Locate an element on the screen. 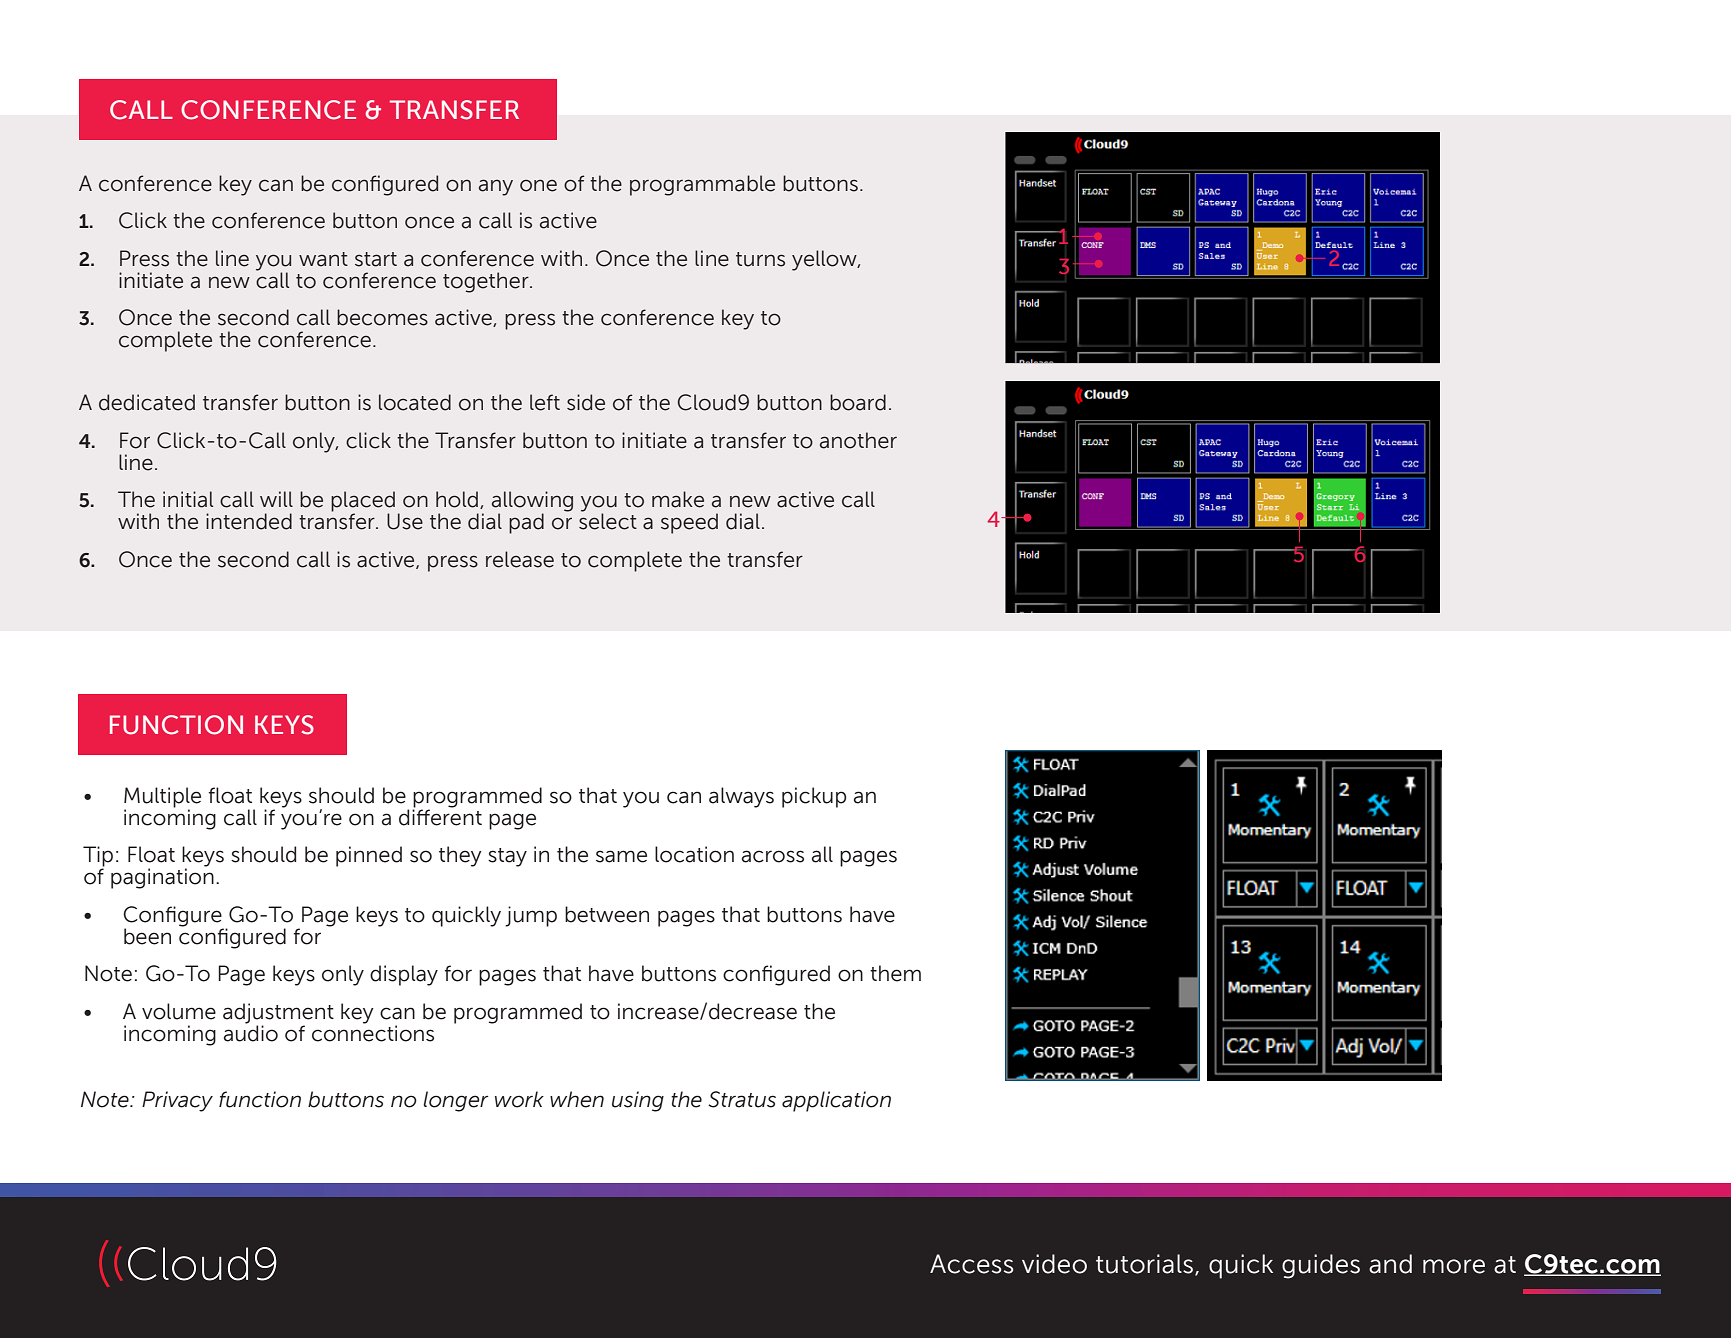  pinned is located at coordinates (369, 856).
